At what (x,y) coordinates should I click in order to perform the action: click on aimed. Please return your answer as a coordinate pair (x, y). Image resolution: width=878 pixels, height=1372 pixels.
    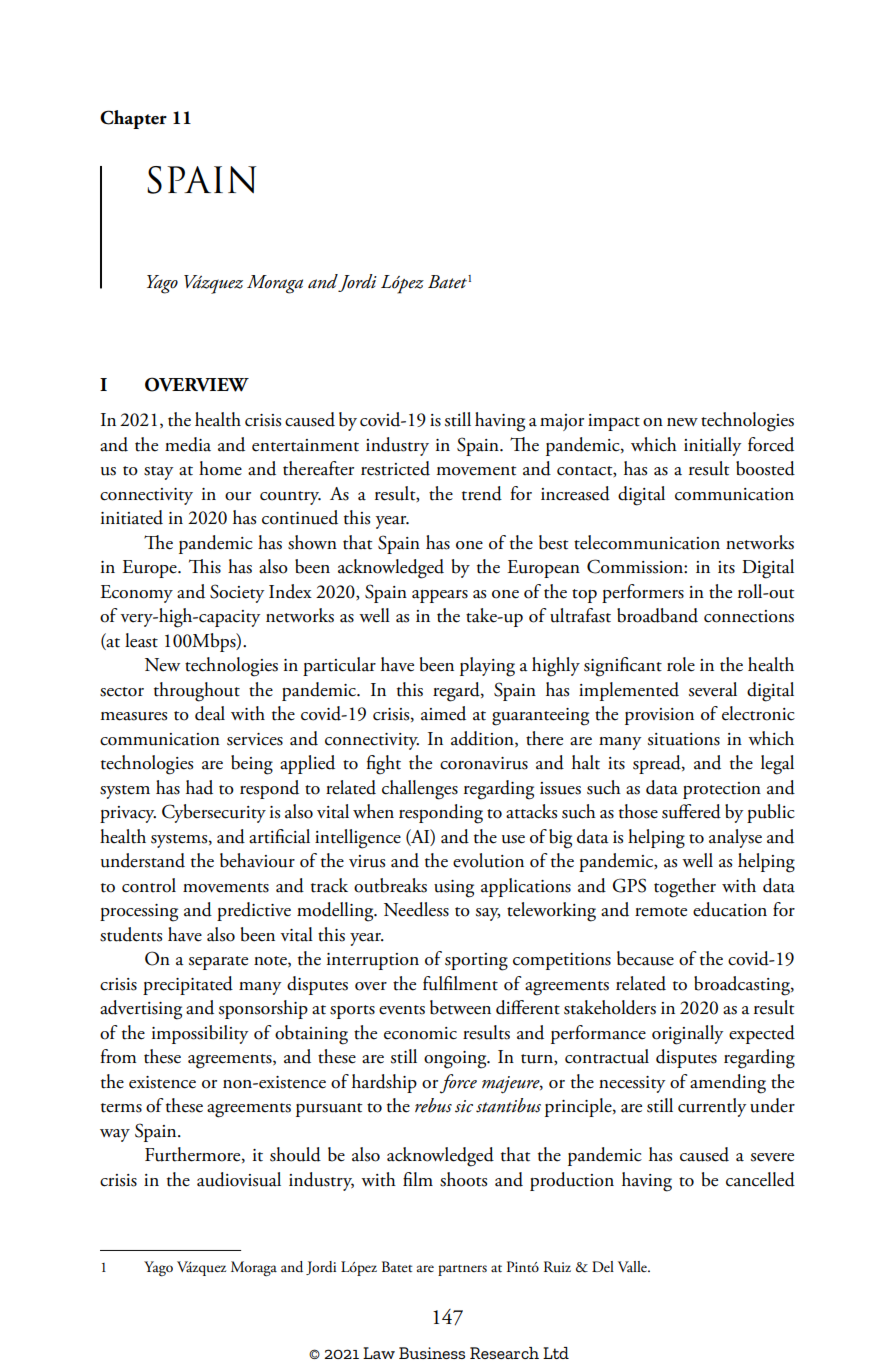
    Looking at the image, I should click on (443, 713).
